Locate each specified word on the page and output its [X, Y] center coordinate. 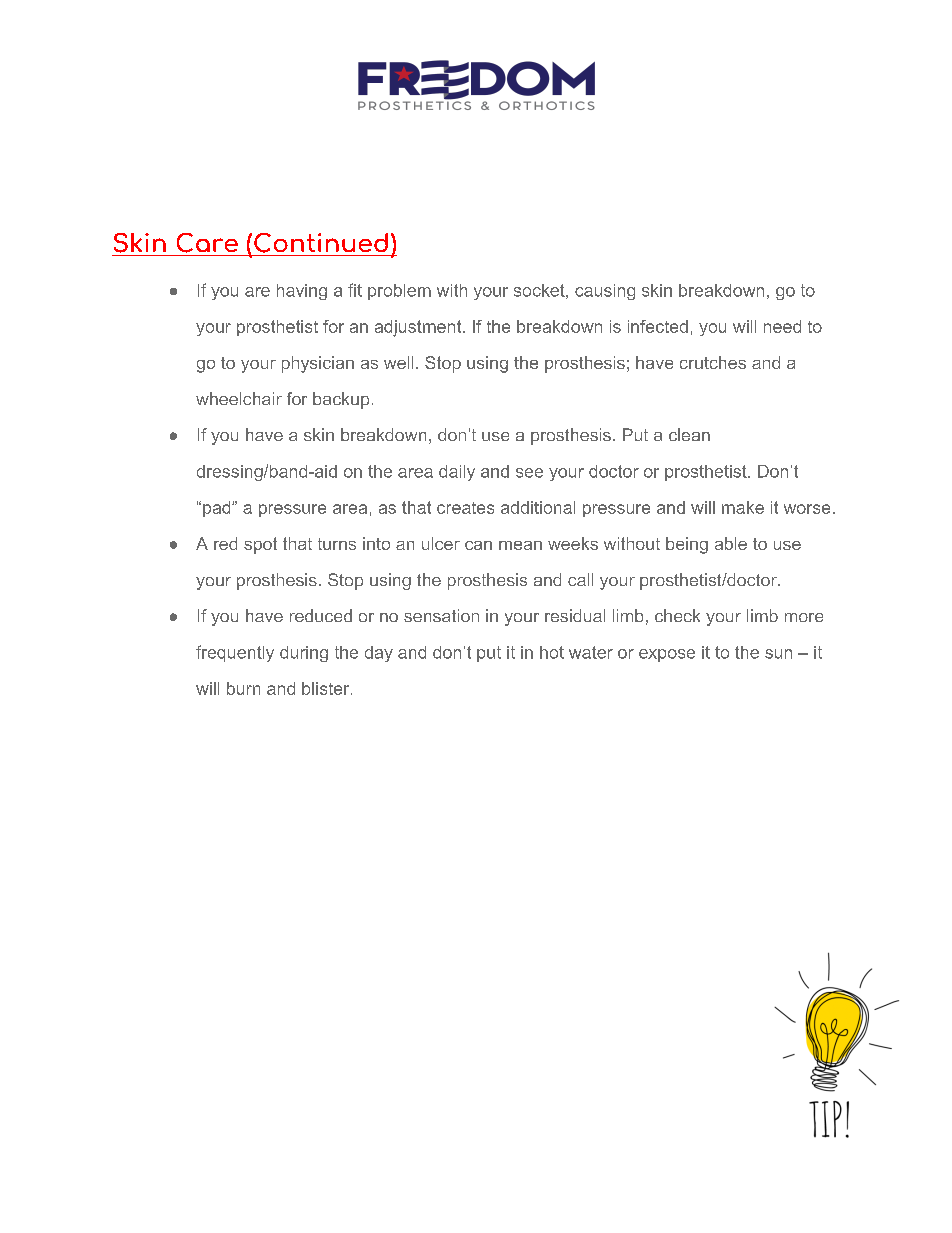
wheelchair [239, 398]
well [398, 362]
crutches [713, 362]
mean [520, 545]
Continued [321, 243]
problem [399, 292]
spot [260, 545]
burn [243, 688]
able [731, 543]
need [782, 326]
